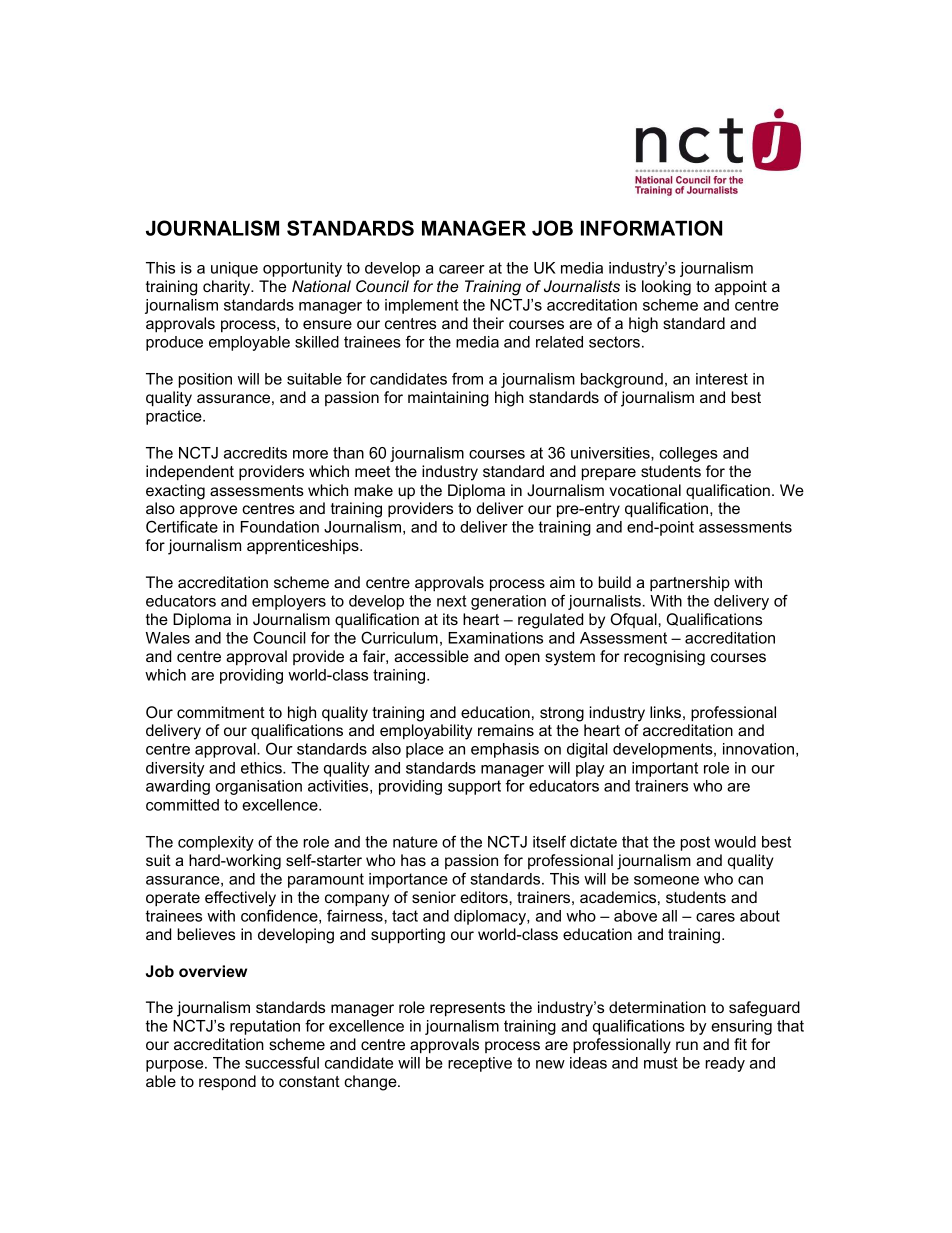  Describe the element at coordinates (258, 787) in the image. I see `organisation` at that location.
